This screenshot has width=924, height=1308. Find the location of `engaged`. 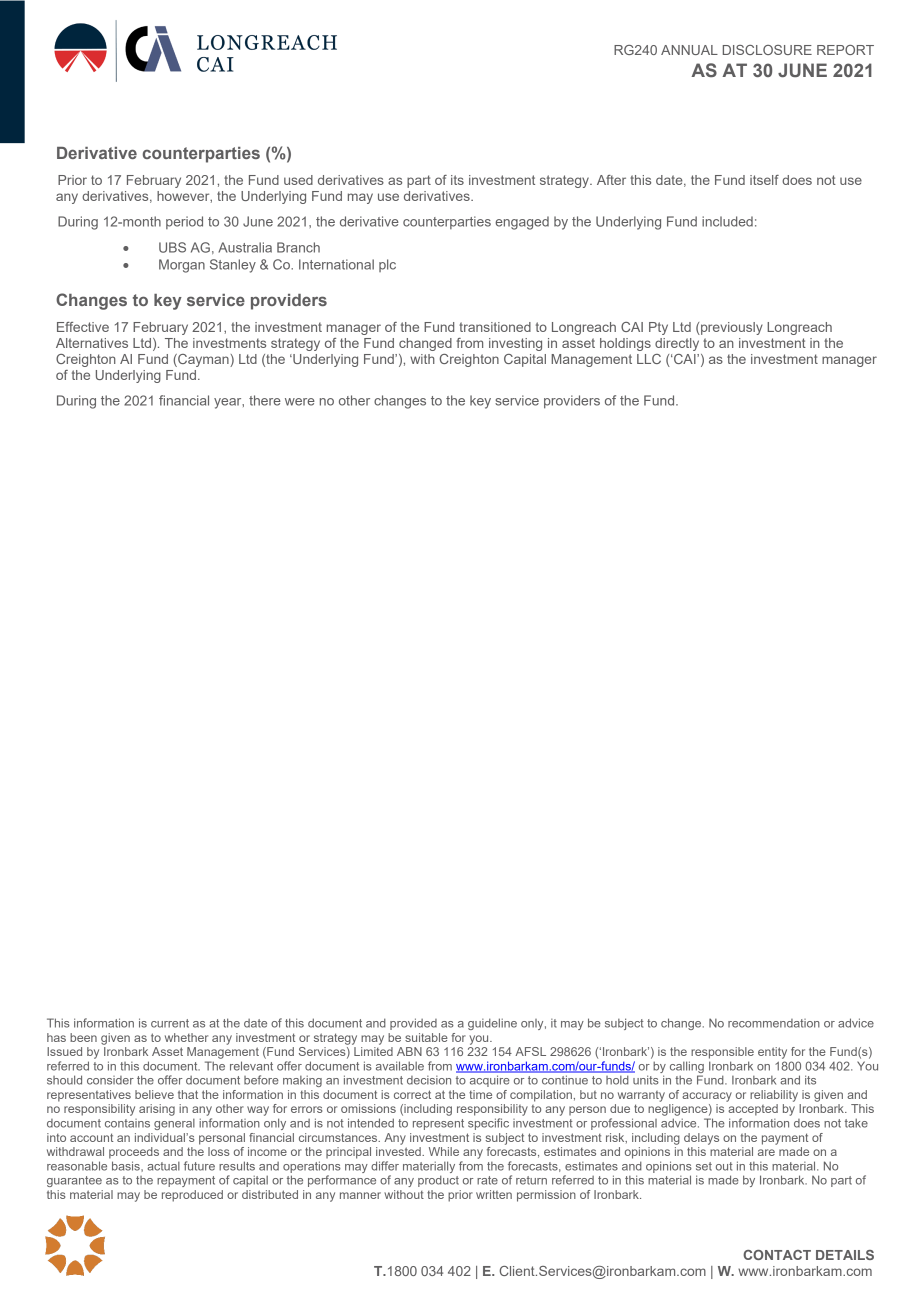

engaged is located at coordinates (522, 223).
